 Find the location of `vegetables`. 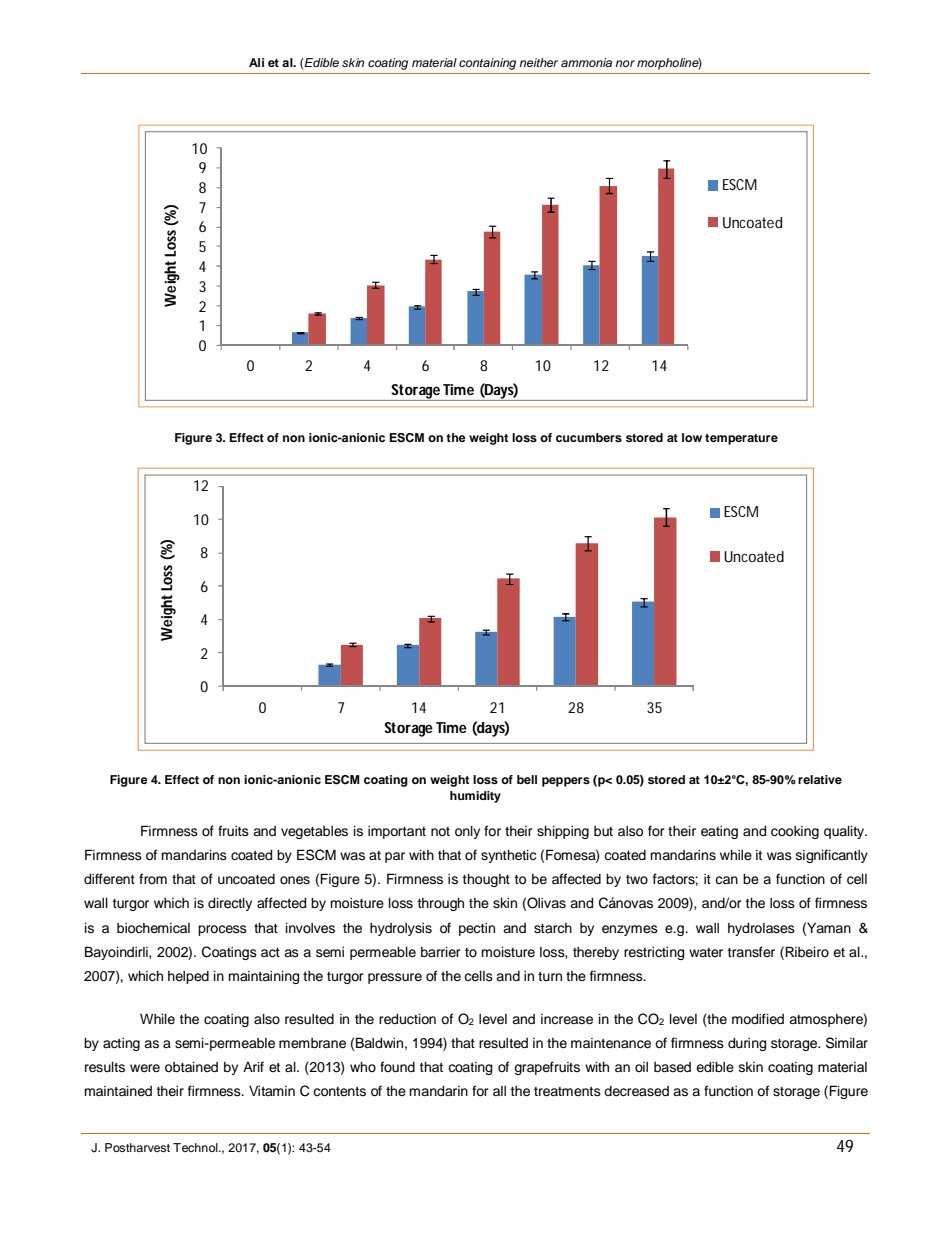

vegetables is located at coordinates (314, 832).
